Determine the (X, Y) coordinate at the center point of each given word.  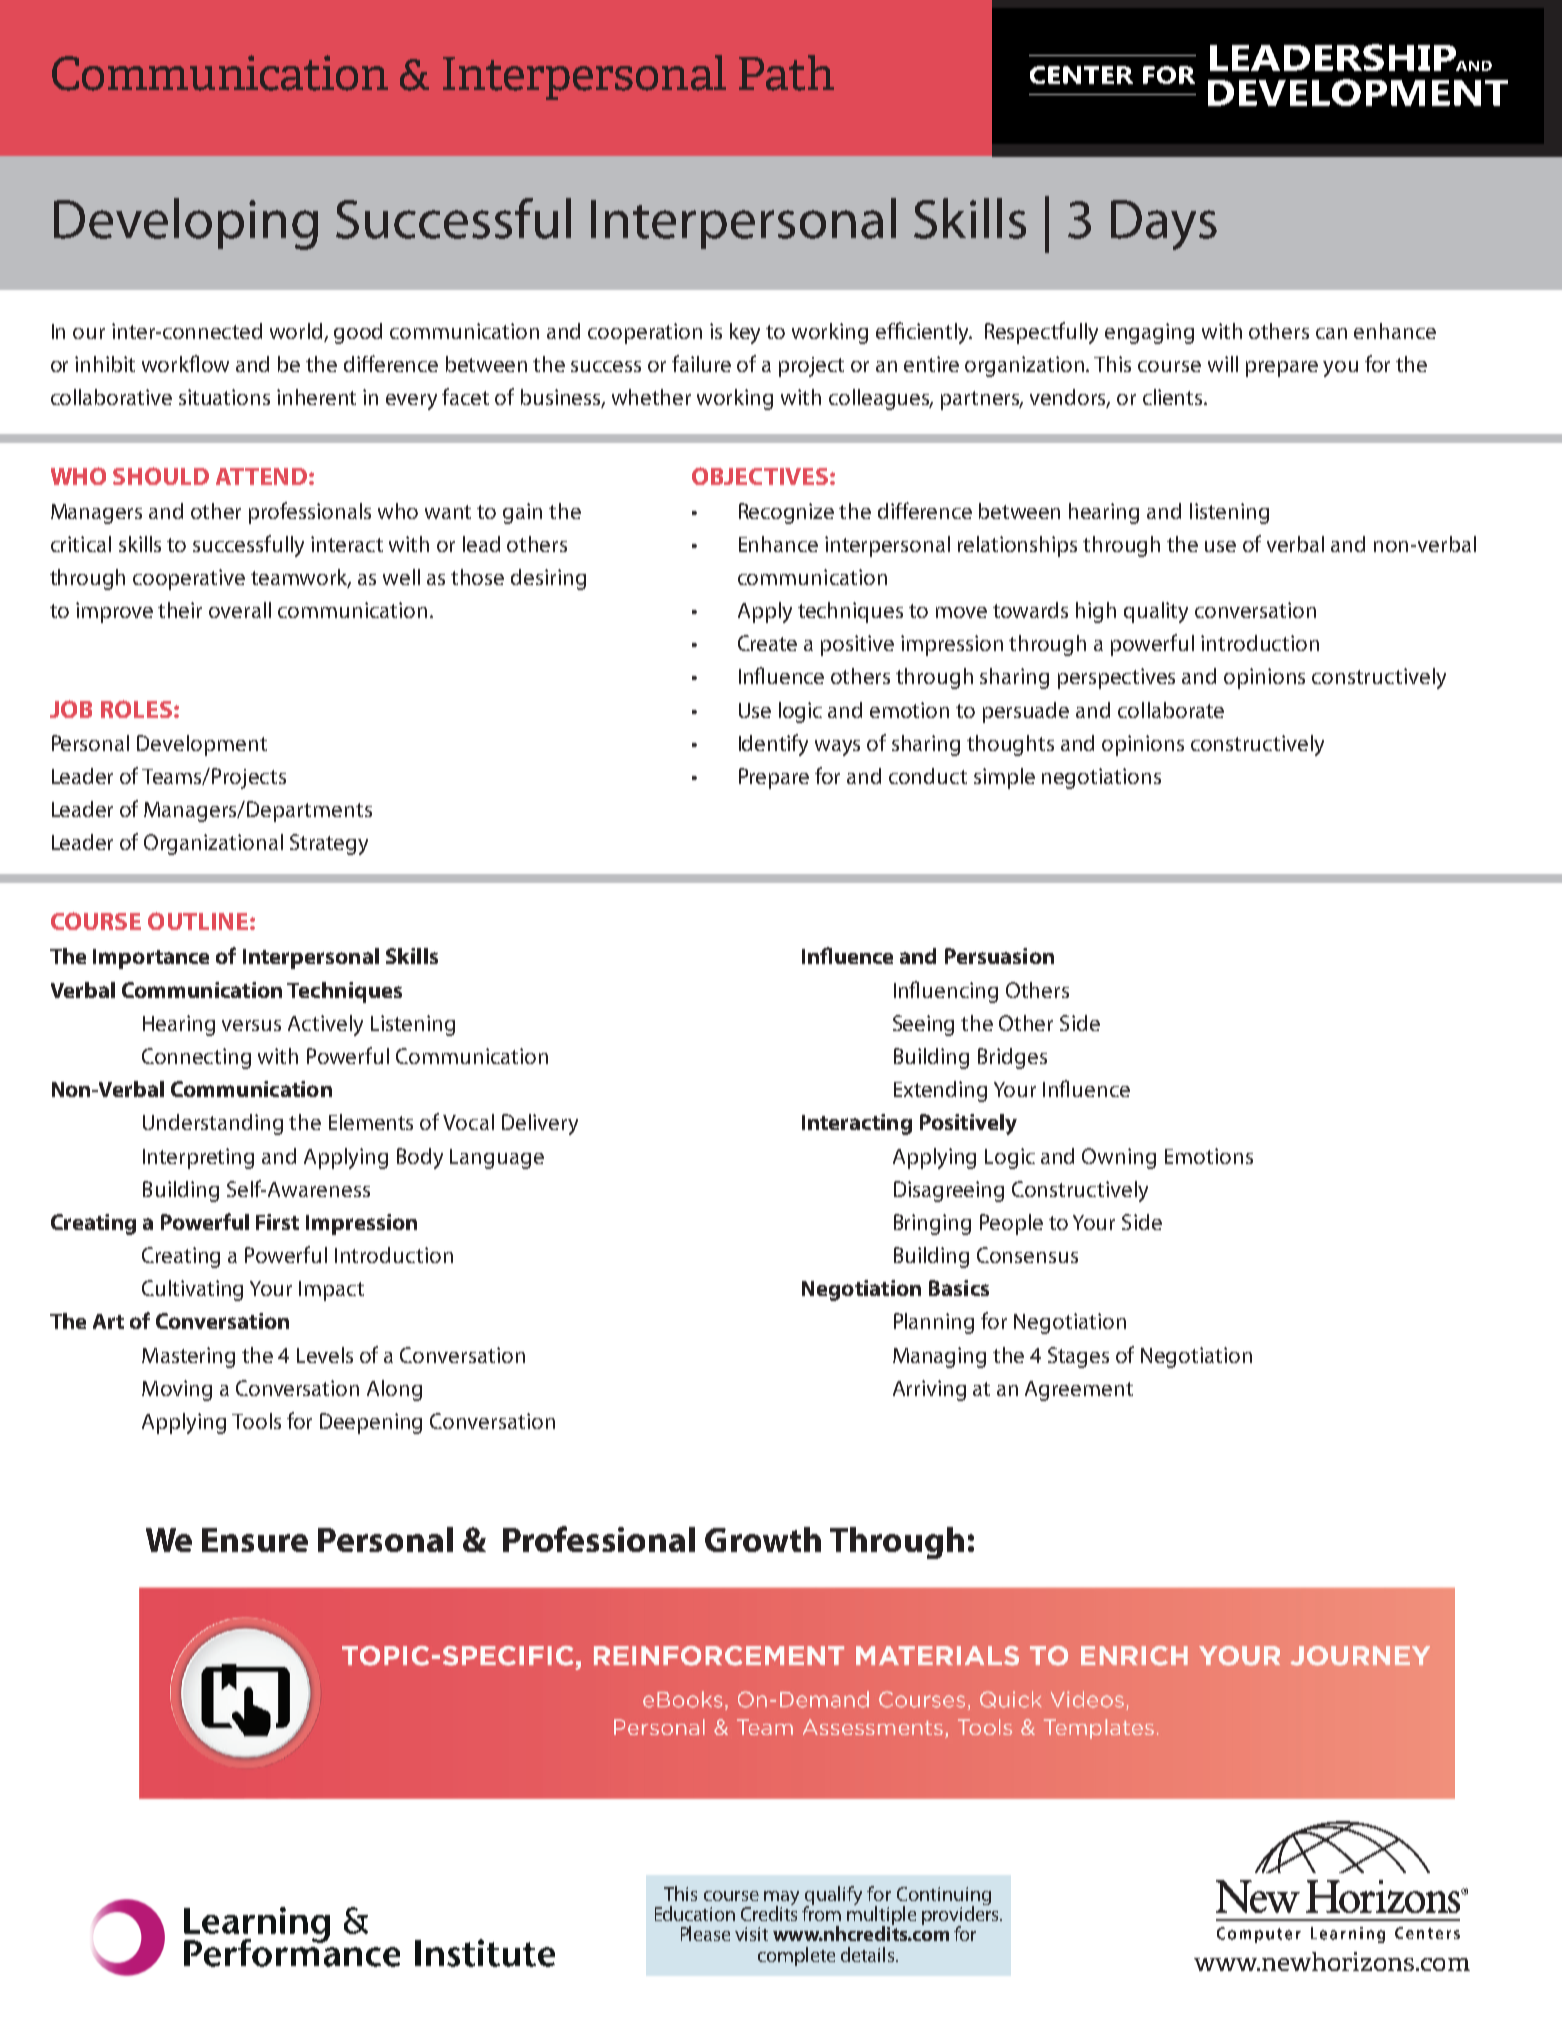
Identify (773, 745)
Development (202, 745)
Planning (934, 1323)
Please (705, 1933)
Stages (1078, 1357)
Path (786, 73)
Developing (186, 224)
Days (1164, 225)
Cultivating (192, 1290)
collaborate (1171, 710)
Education (695, 1913)
